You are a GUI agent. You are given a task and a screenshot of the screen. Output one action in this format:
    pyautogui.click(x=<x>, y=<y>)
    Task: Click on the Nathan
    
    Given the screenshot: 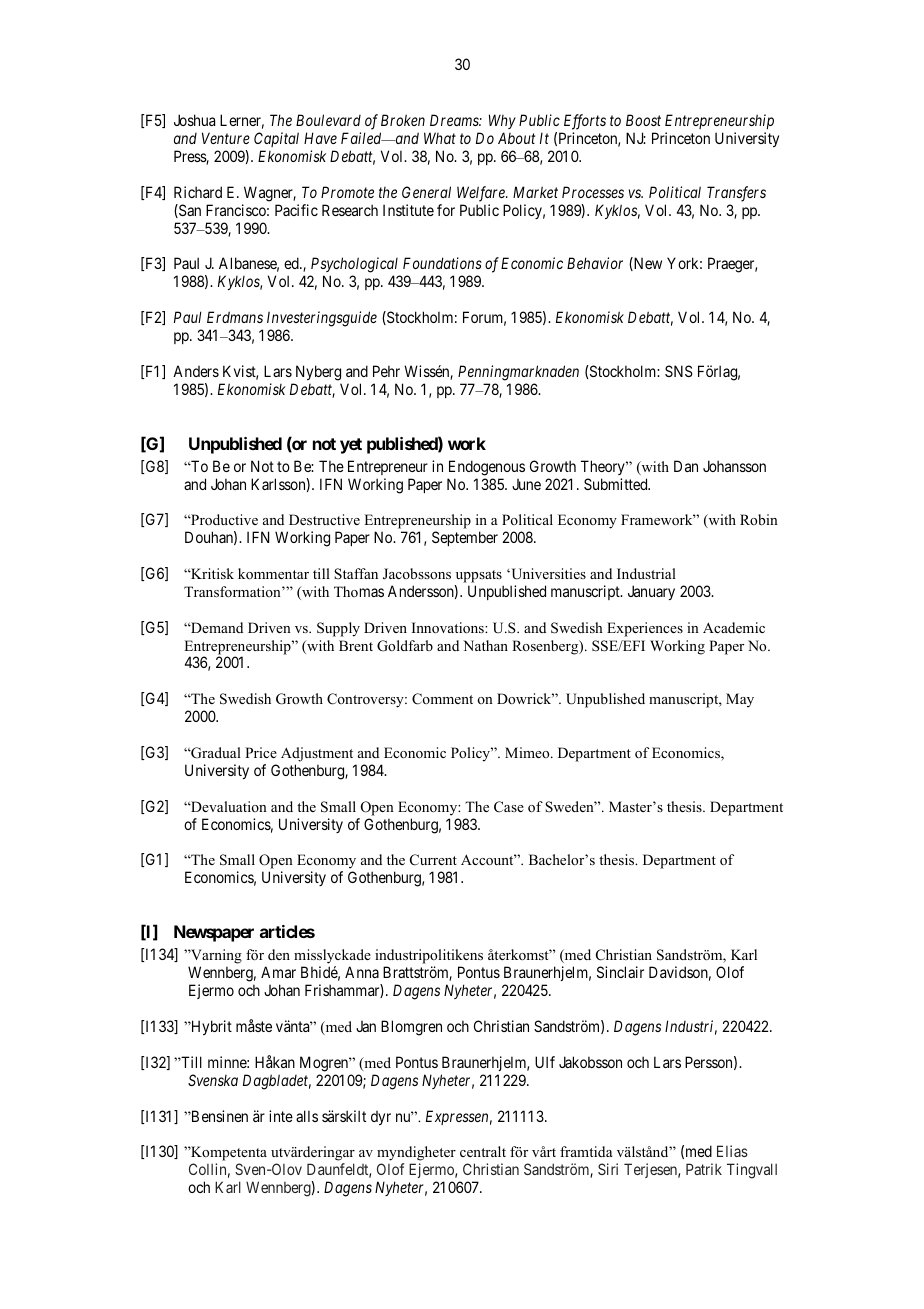 What is the action you would take?
    pyautogui.click(x=485, y=645)
